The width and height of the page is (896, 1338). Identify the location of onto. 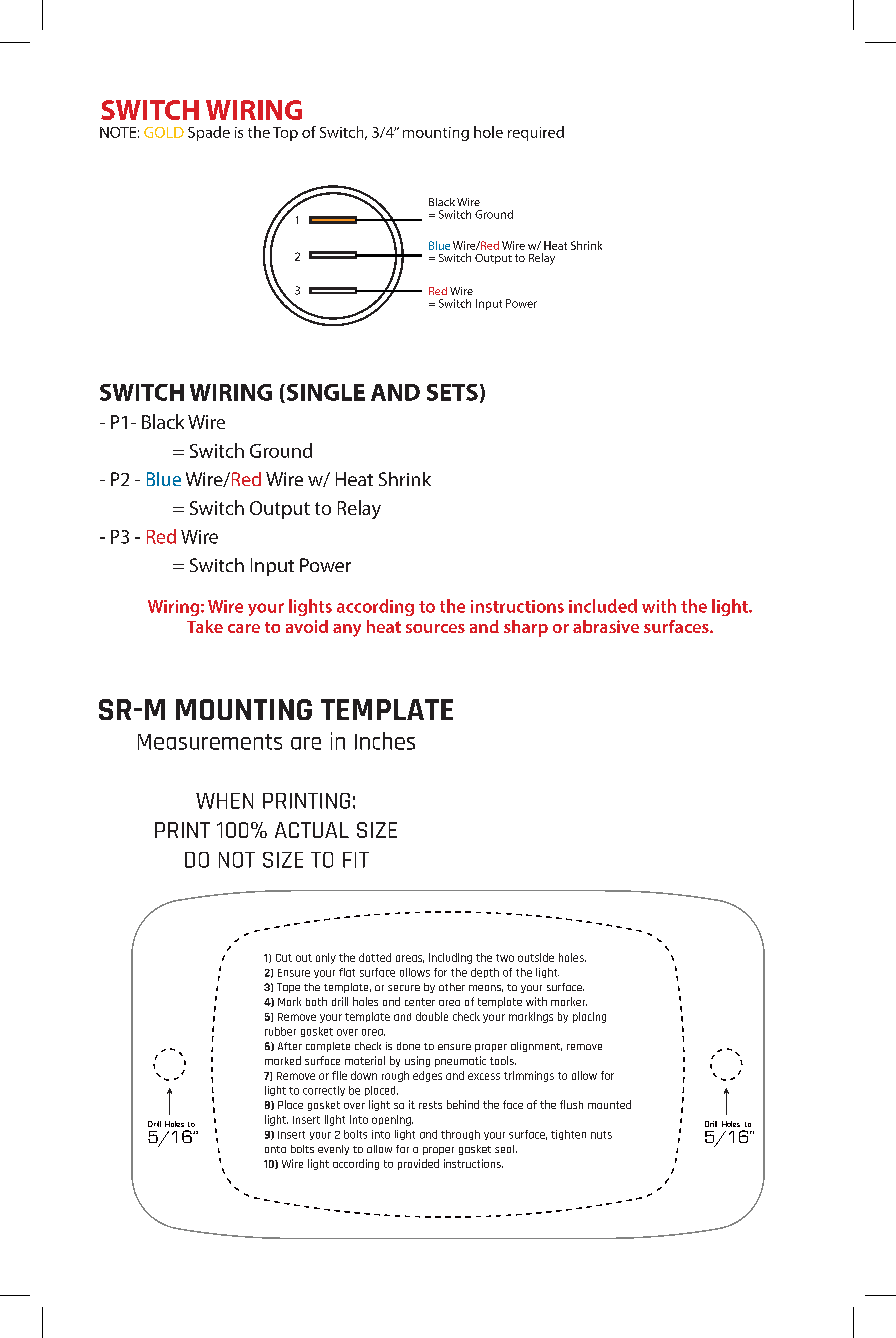
(275, 1149).
